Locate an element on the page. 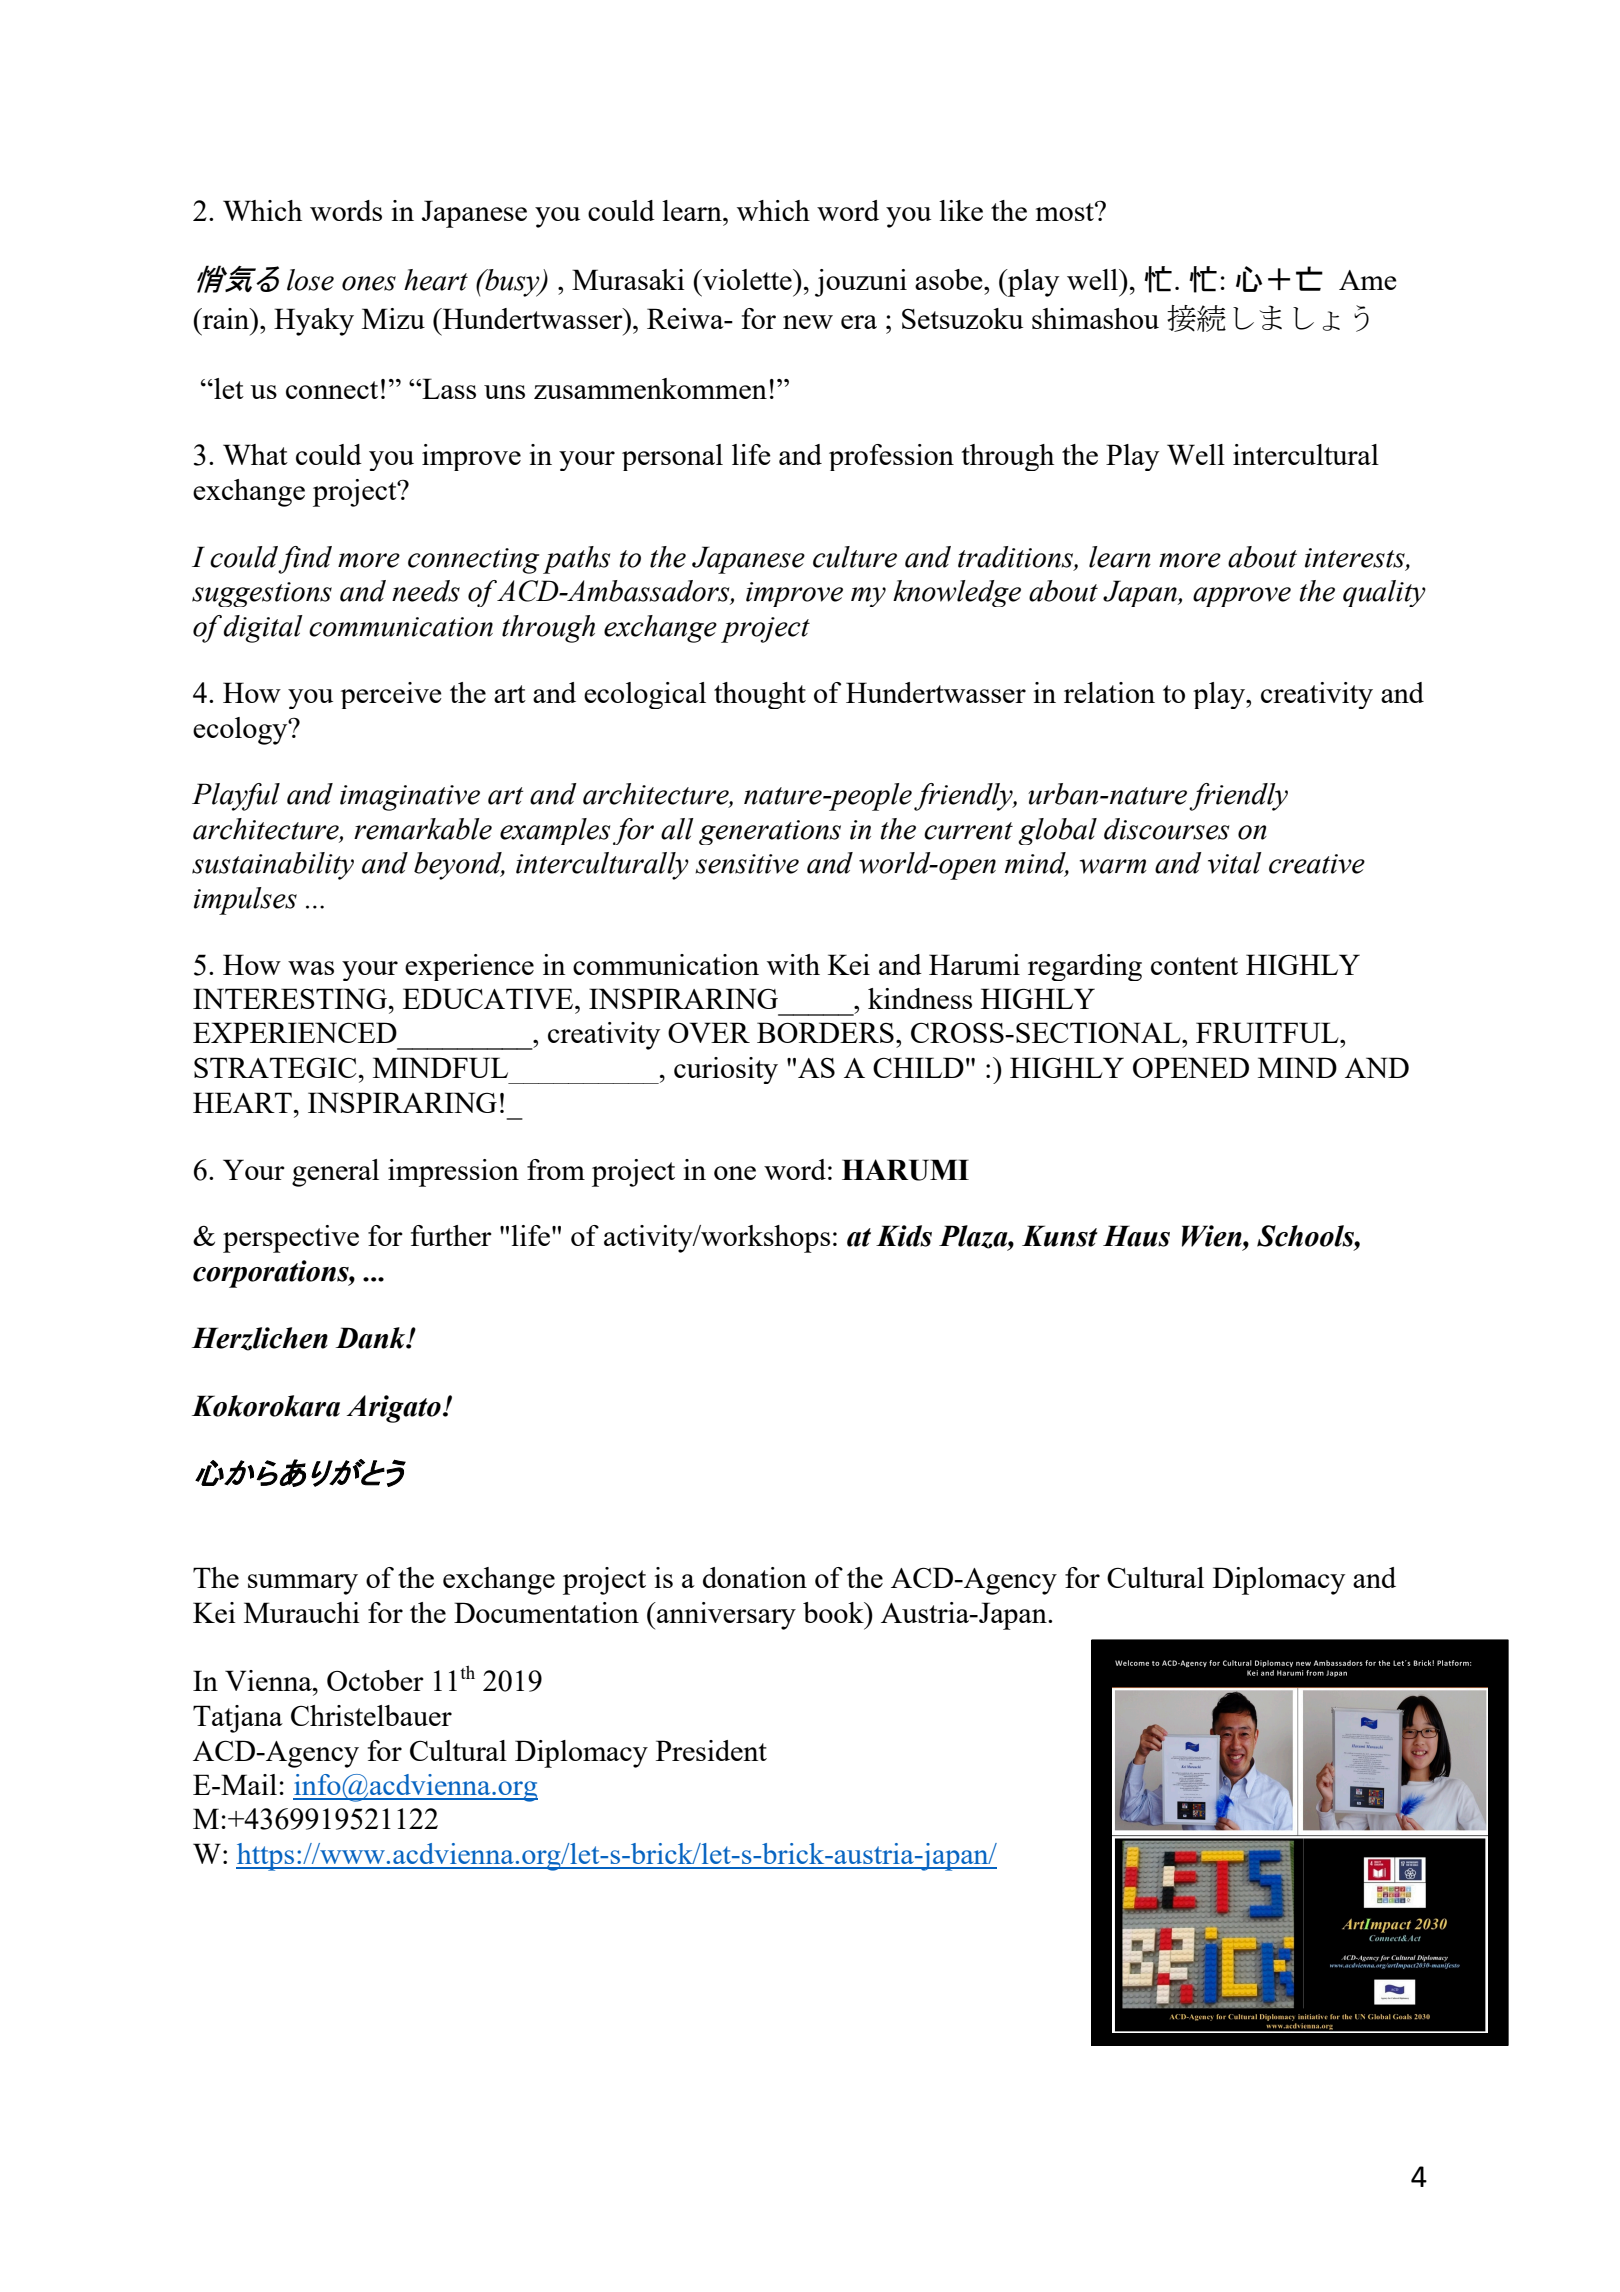 This page has width=1620, height=2292. Kids is located at coordinates (904, 1236).
